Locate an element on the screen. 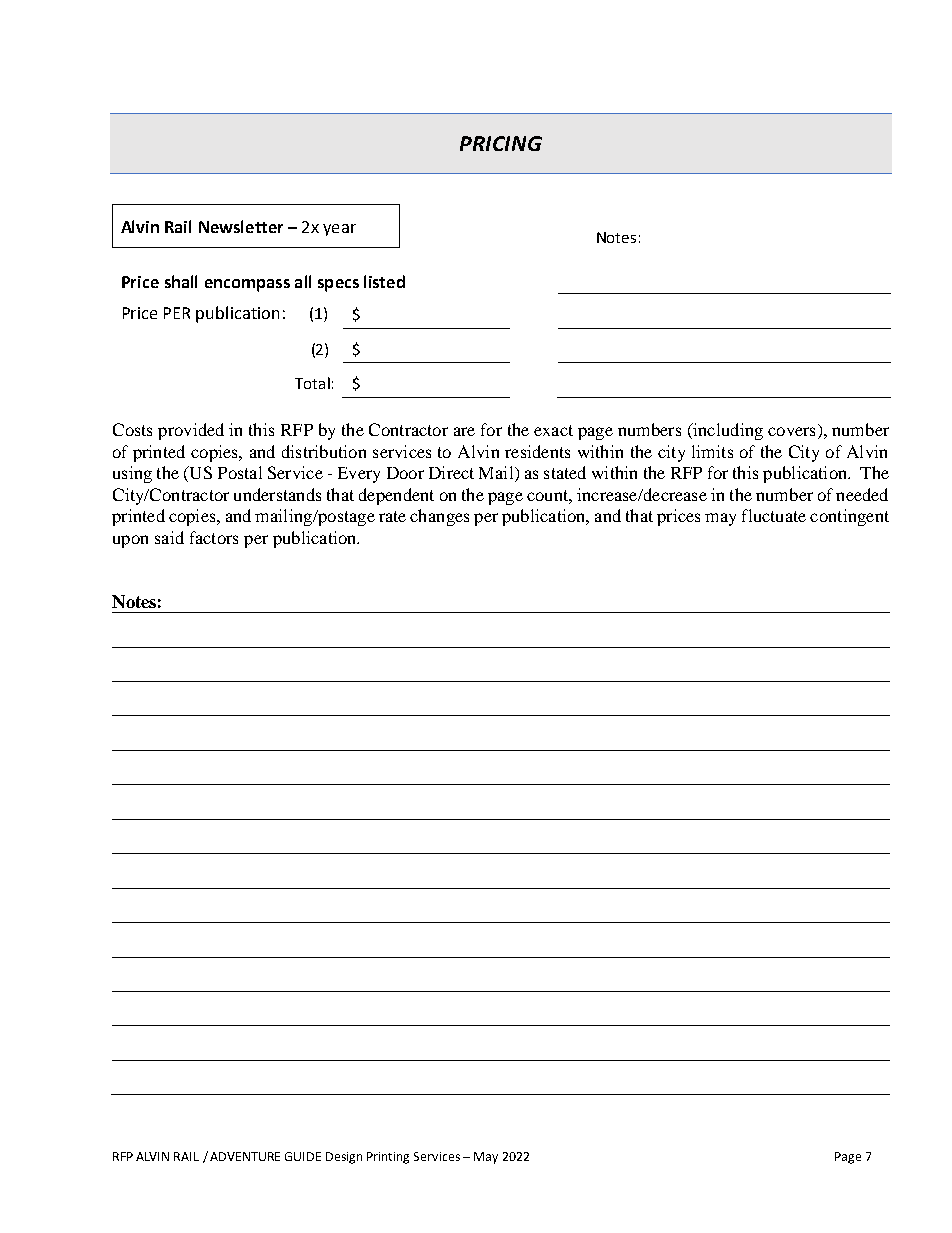 Image resolution: width=952 pixels, height=1233 pixels. Postal is located at coordinates (240, 472).
